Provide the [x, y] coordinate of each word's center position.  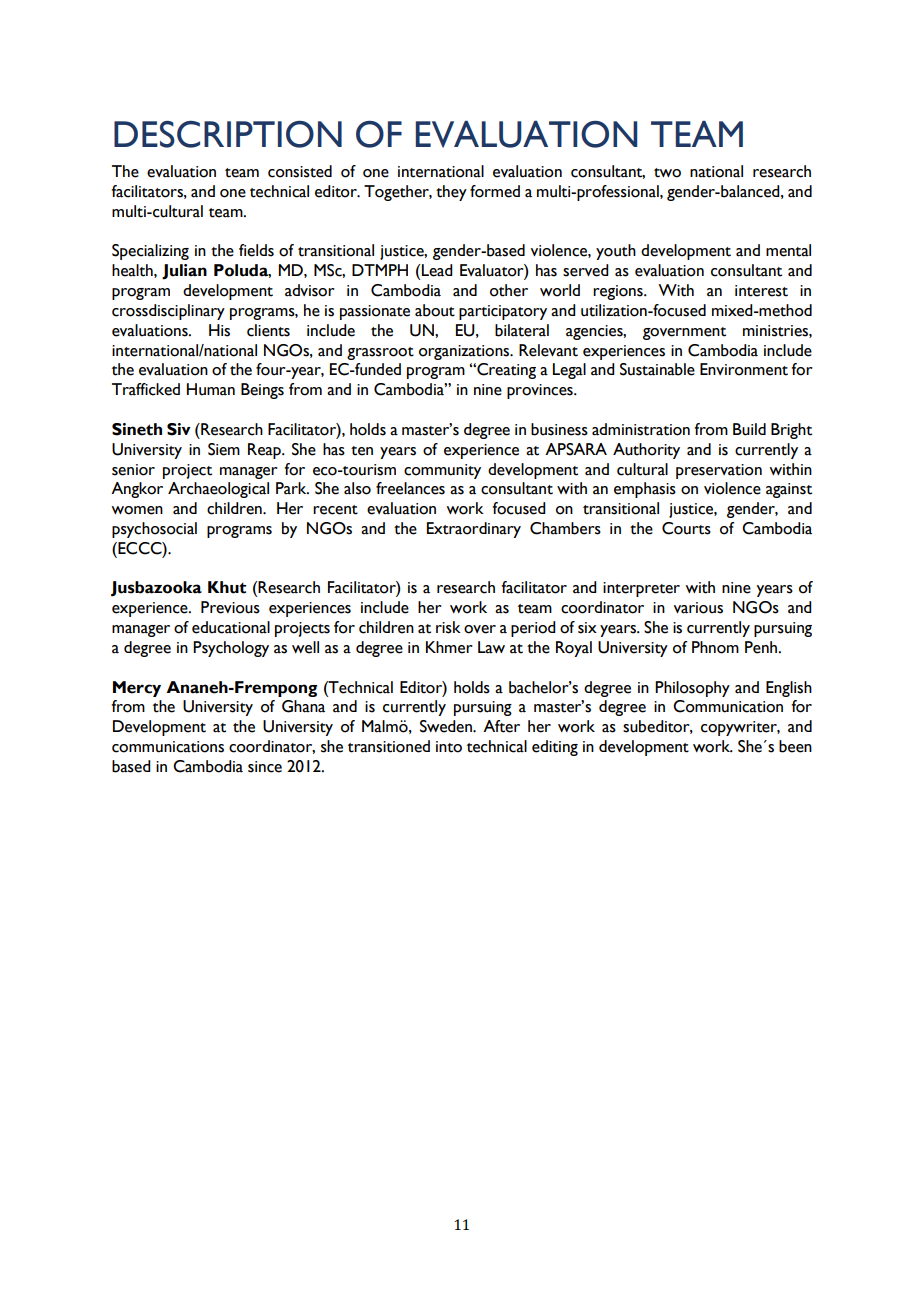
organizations [465, 352]
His [219, 330]
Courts [686, 528]
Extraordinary [474, 530]
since [265, 767]
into [449, 747]
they [451, 193]
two [667, 173]
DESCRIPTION [228, 134]
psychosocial [154, 530]
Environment [744, 369]
